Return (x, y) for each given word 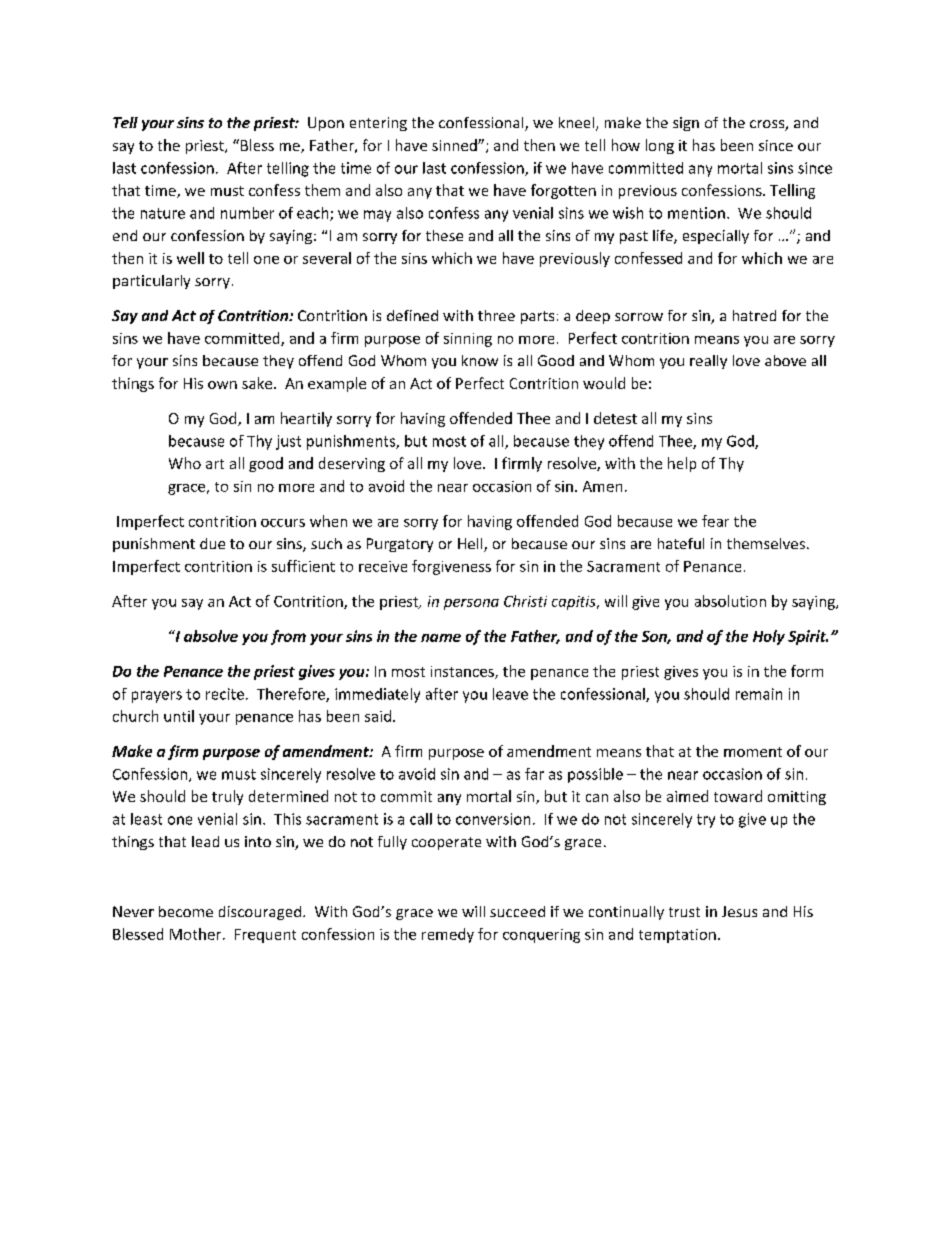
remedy (448, 935)
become (186, 911)
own (222, 385)
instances (463, 672)
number (247, 213)
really (708, 362)
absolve (211, 636)
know (480, 360)
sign (686, 124)
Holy (769, 637)
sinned (455, 145)
